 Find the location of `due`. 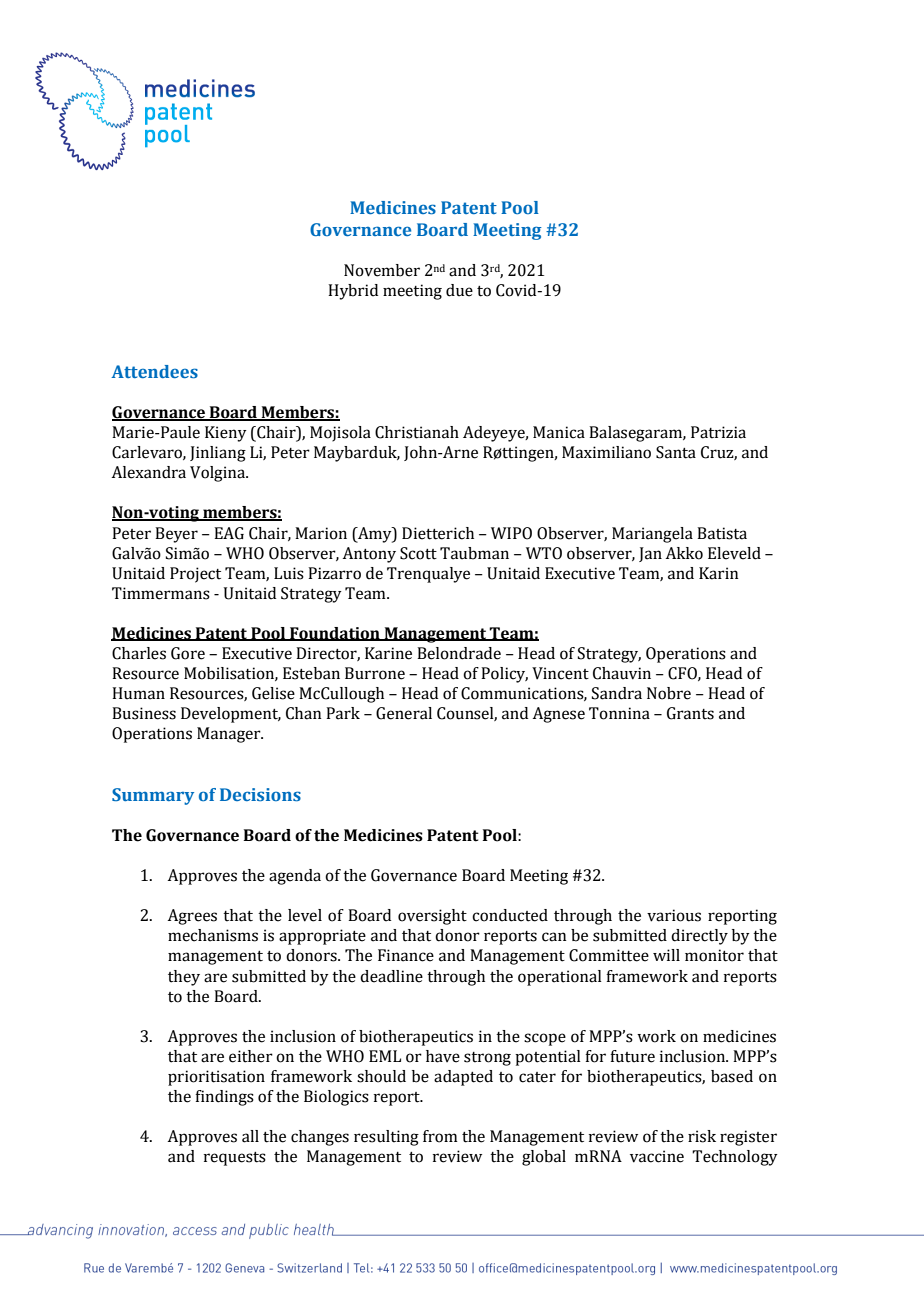

due is located at coordinates (459, 290).
